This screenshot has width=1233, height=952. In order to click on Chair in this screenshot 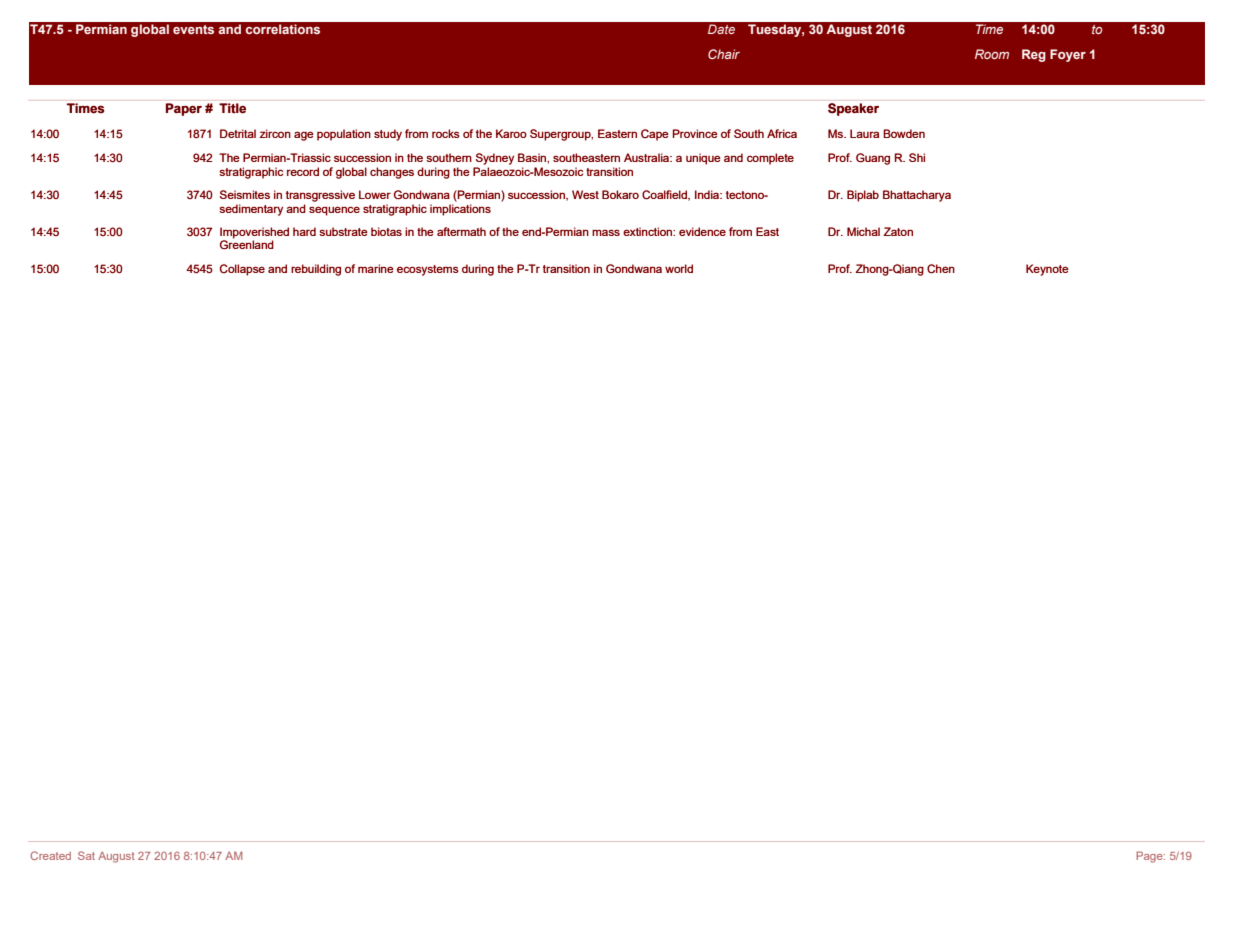, I will do `click(724, 54)`.
